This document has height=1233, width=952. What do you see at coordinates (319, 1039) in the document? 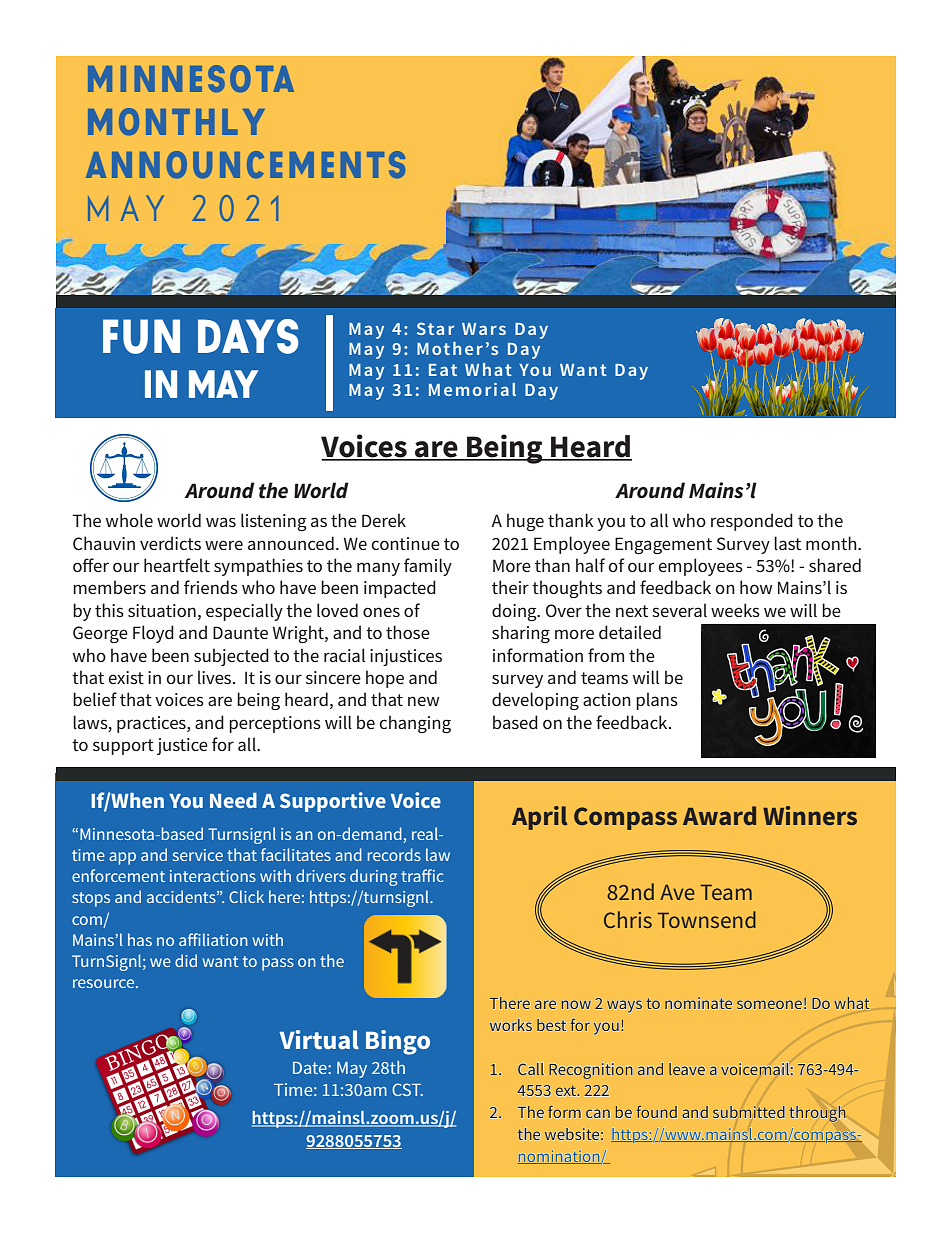
I see `Virtual` at bounding box center [319, 1039].
